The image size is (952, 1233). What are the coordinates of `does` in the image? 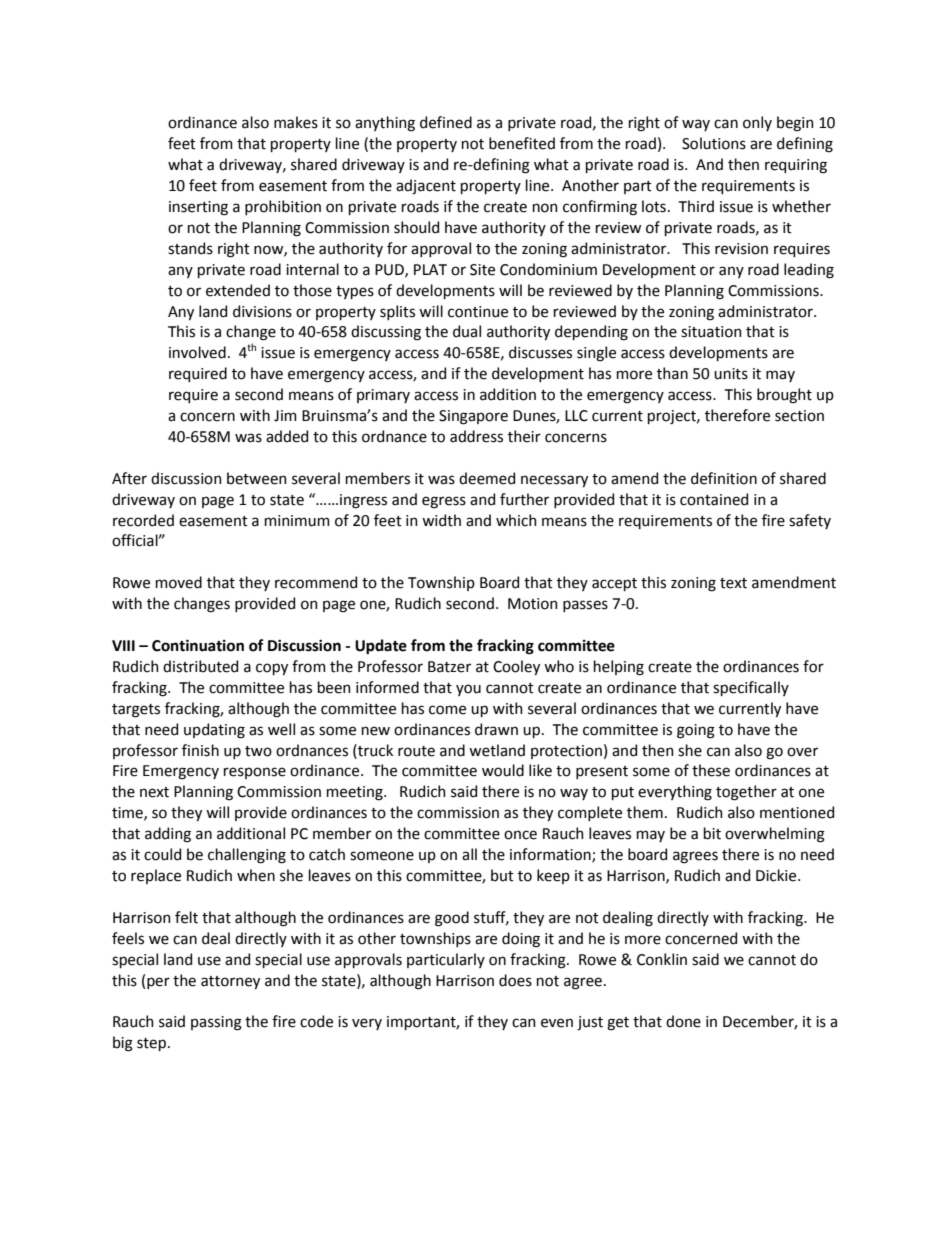 It's located at (515, 980).
